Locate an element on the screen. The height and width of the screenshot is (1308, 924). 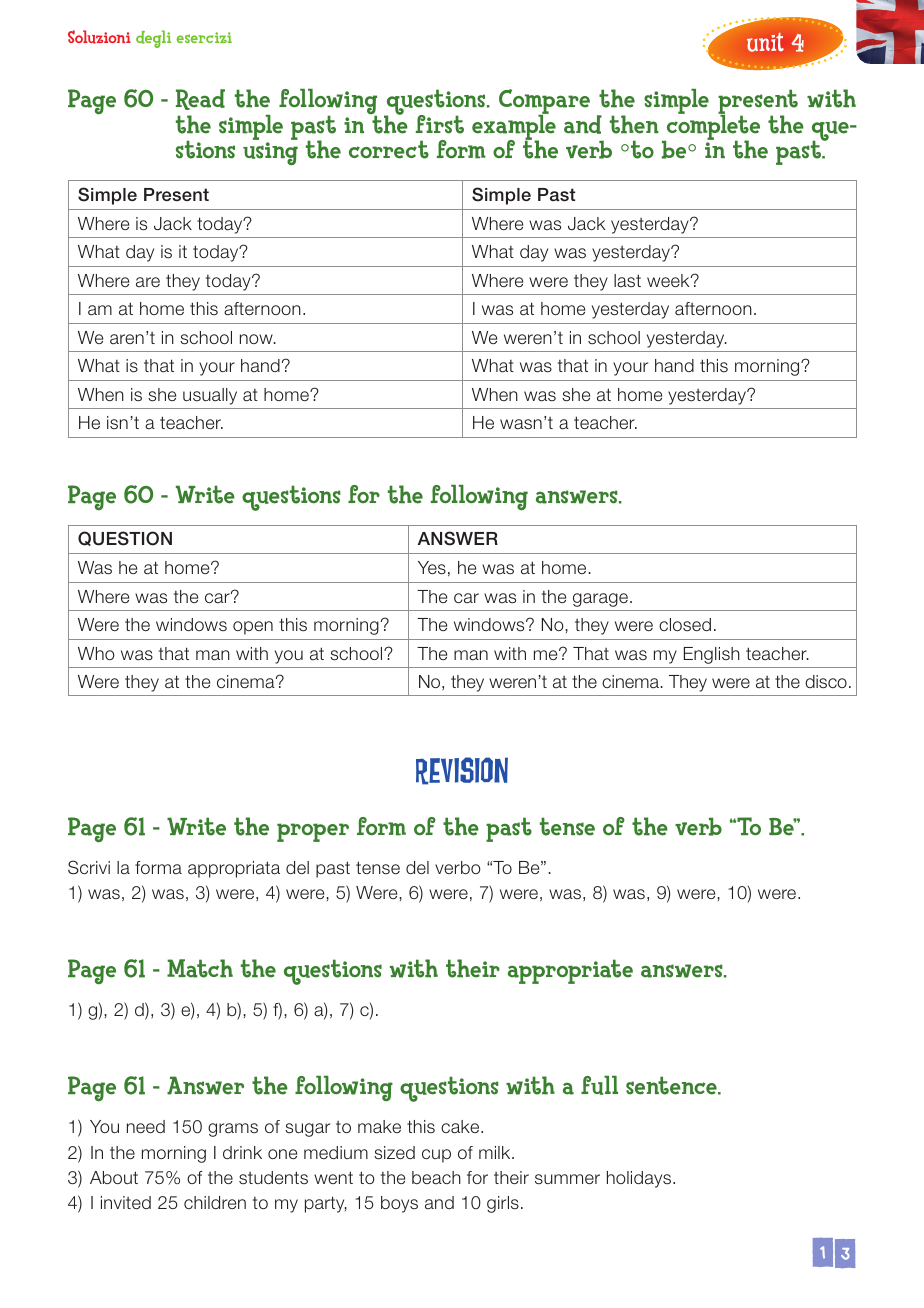
unit is located at coordinates (765, 42).
